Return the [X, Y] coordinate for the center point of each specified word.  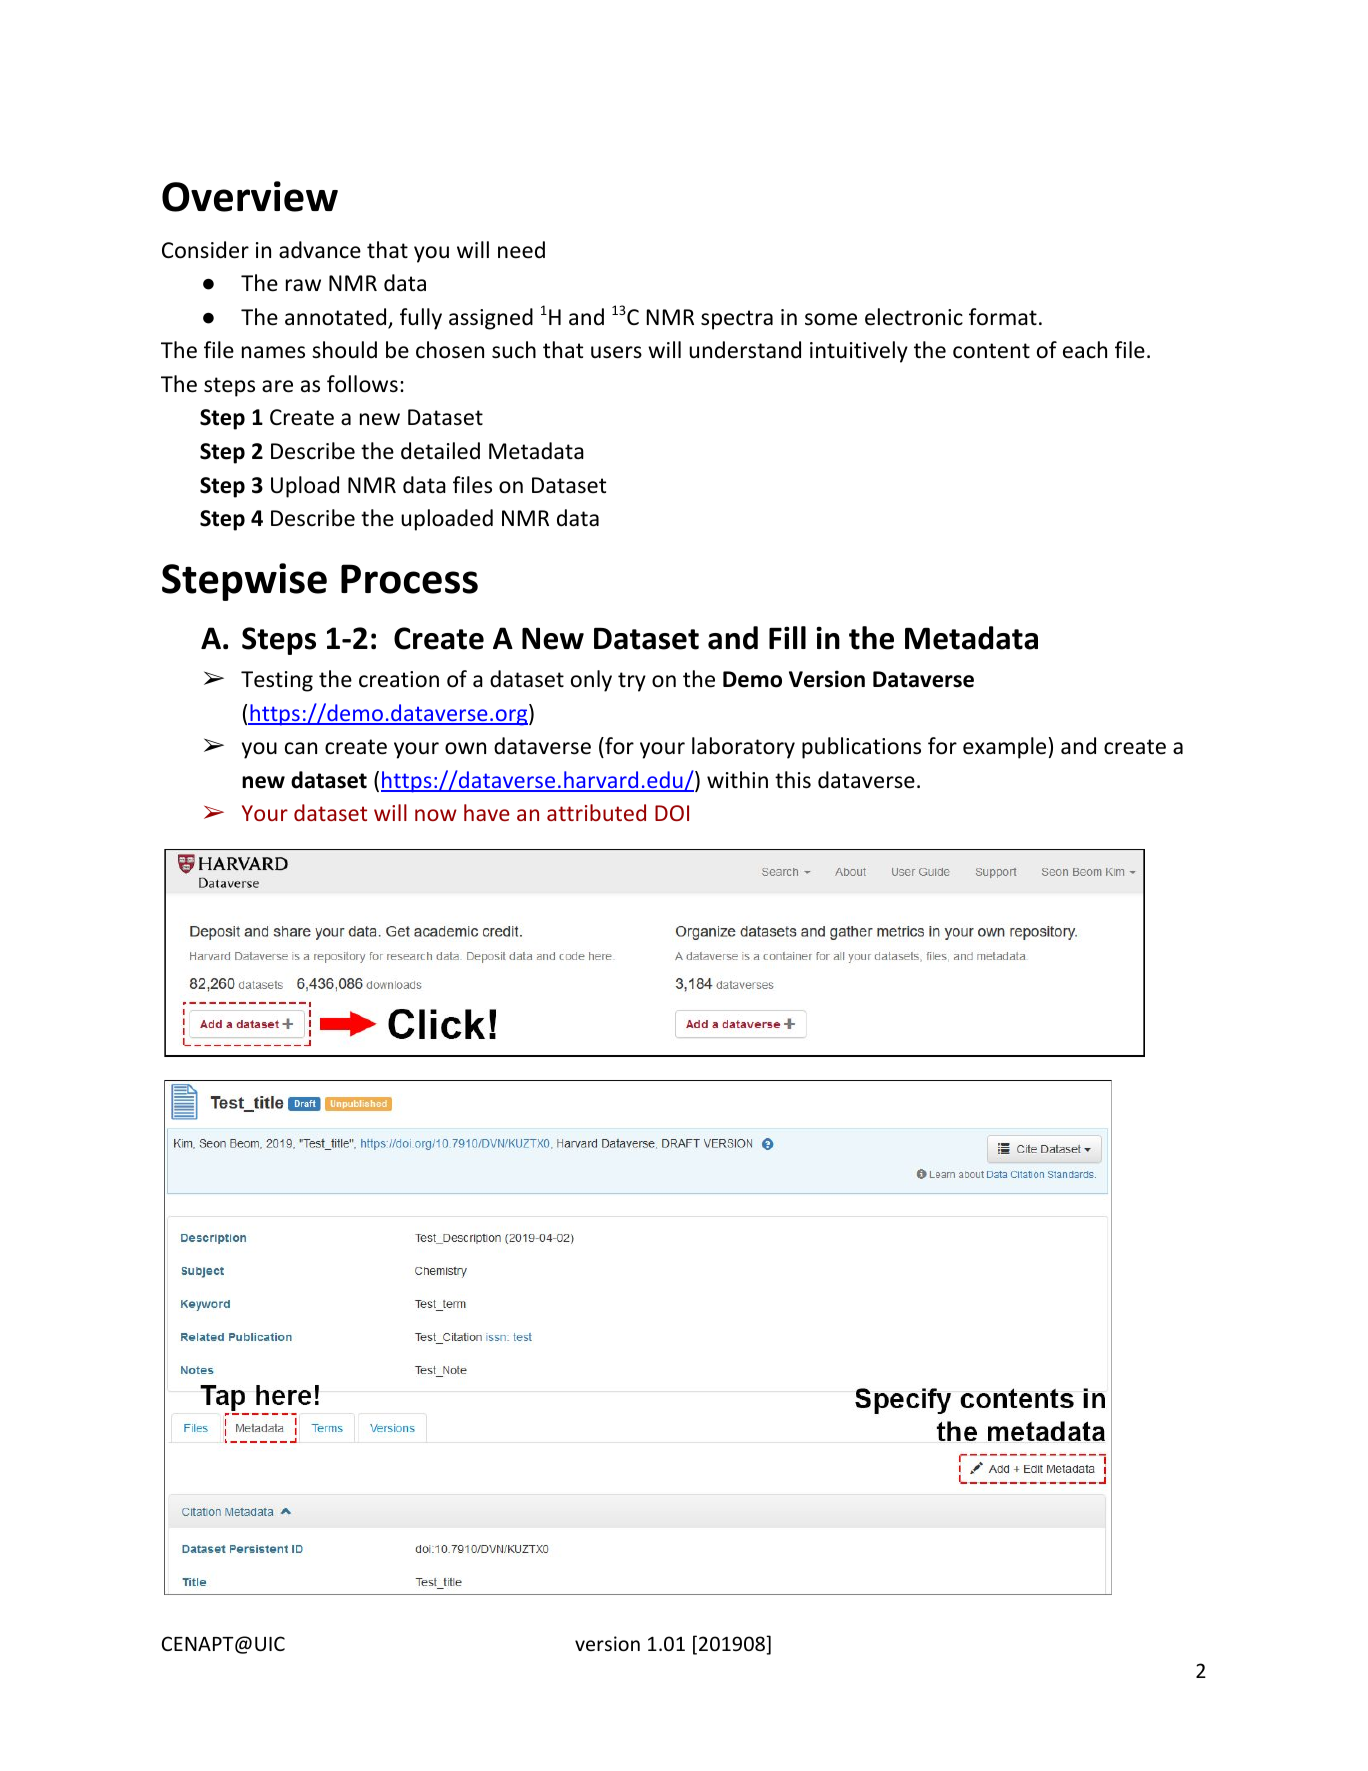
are [277, 386]
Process [409, 579]
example [1004, 748]
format [1003, 317]
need [521, 250]
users [616, 352]
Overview [250, 196]
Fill [787, 637]
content [991, 351]
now [436, 815]
